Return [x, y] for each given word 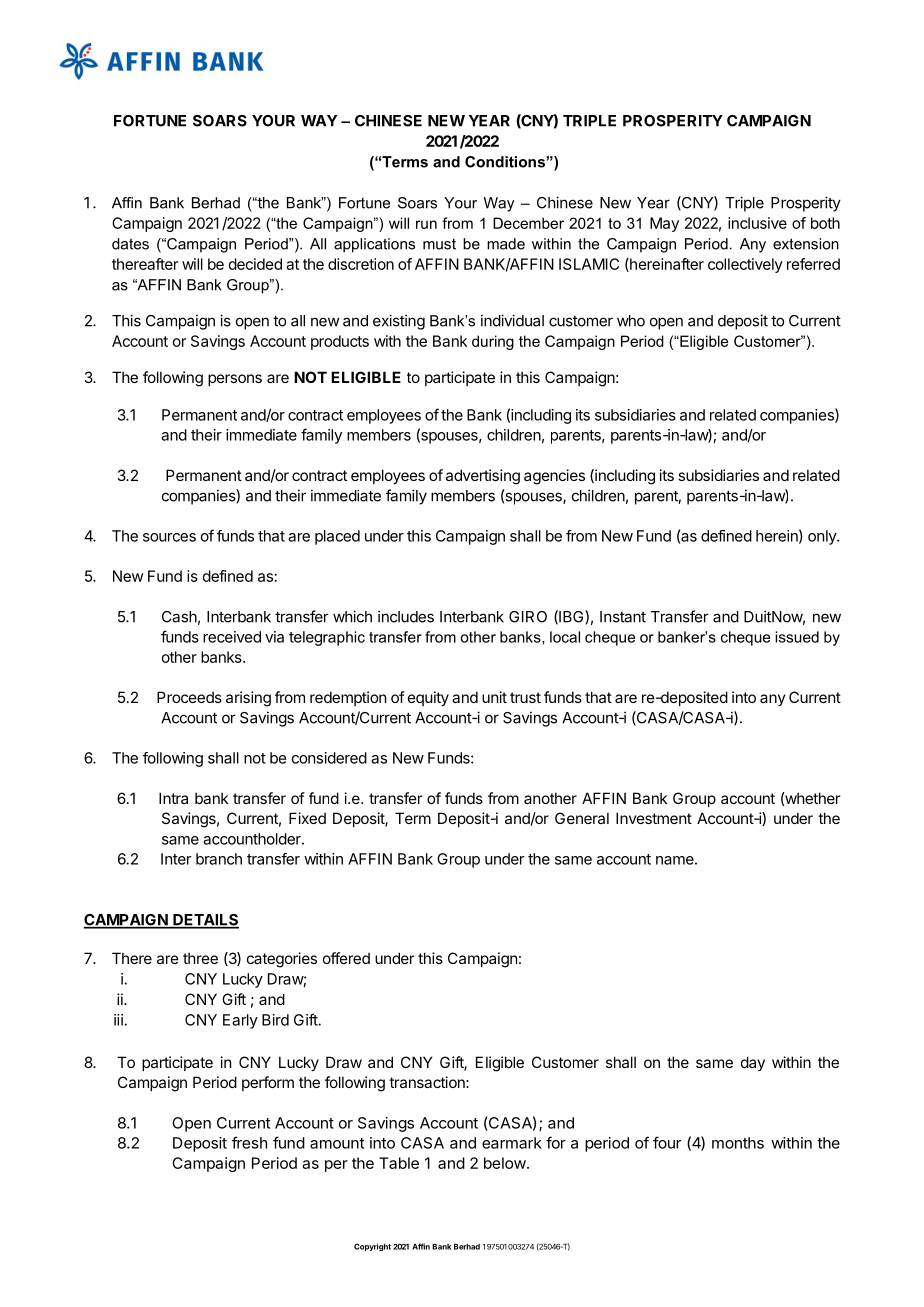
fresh [249, 1142]
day [753, 1063]
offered [346, 958]
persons [235, 380]
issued [797, 637]
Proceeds [189, 697]
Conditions [506, 162]
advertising [483, 477]
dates [130, 244]
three [200, 958]
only [823, 537]
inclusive [757, 223]
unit [494, 697]
